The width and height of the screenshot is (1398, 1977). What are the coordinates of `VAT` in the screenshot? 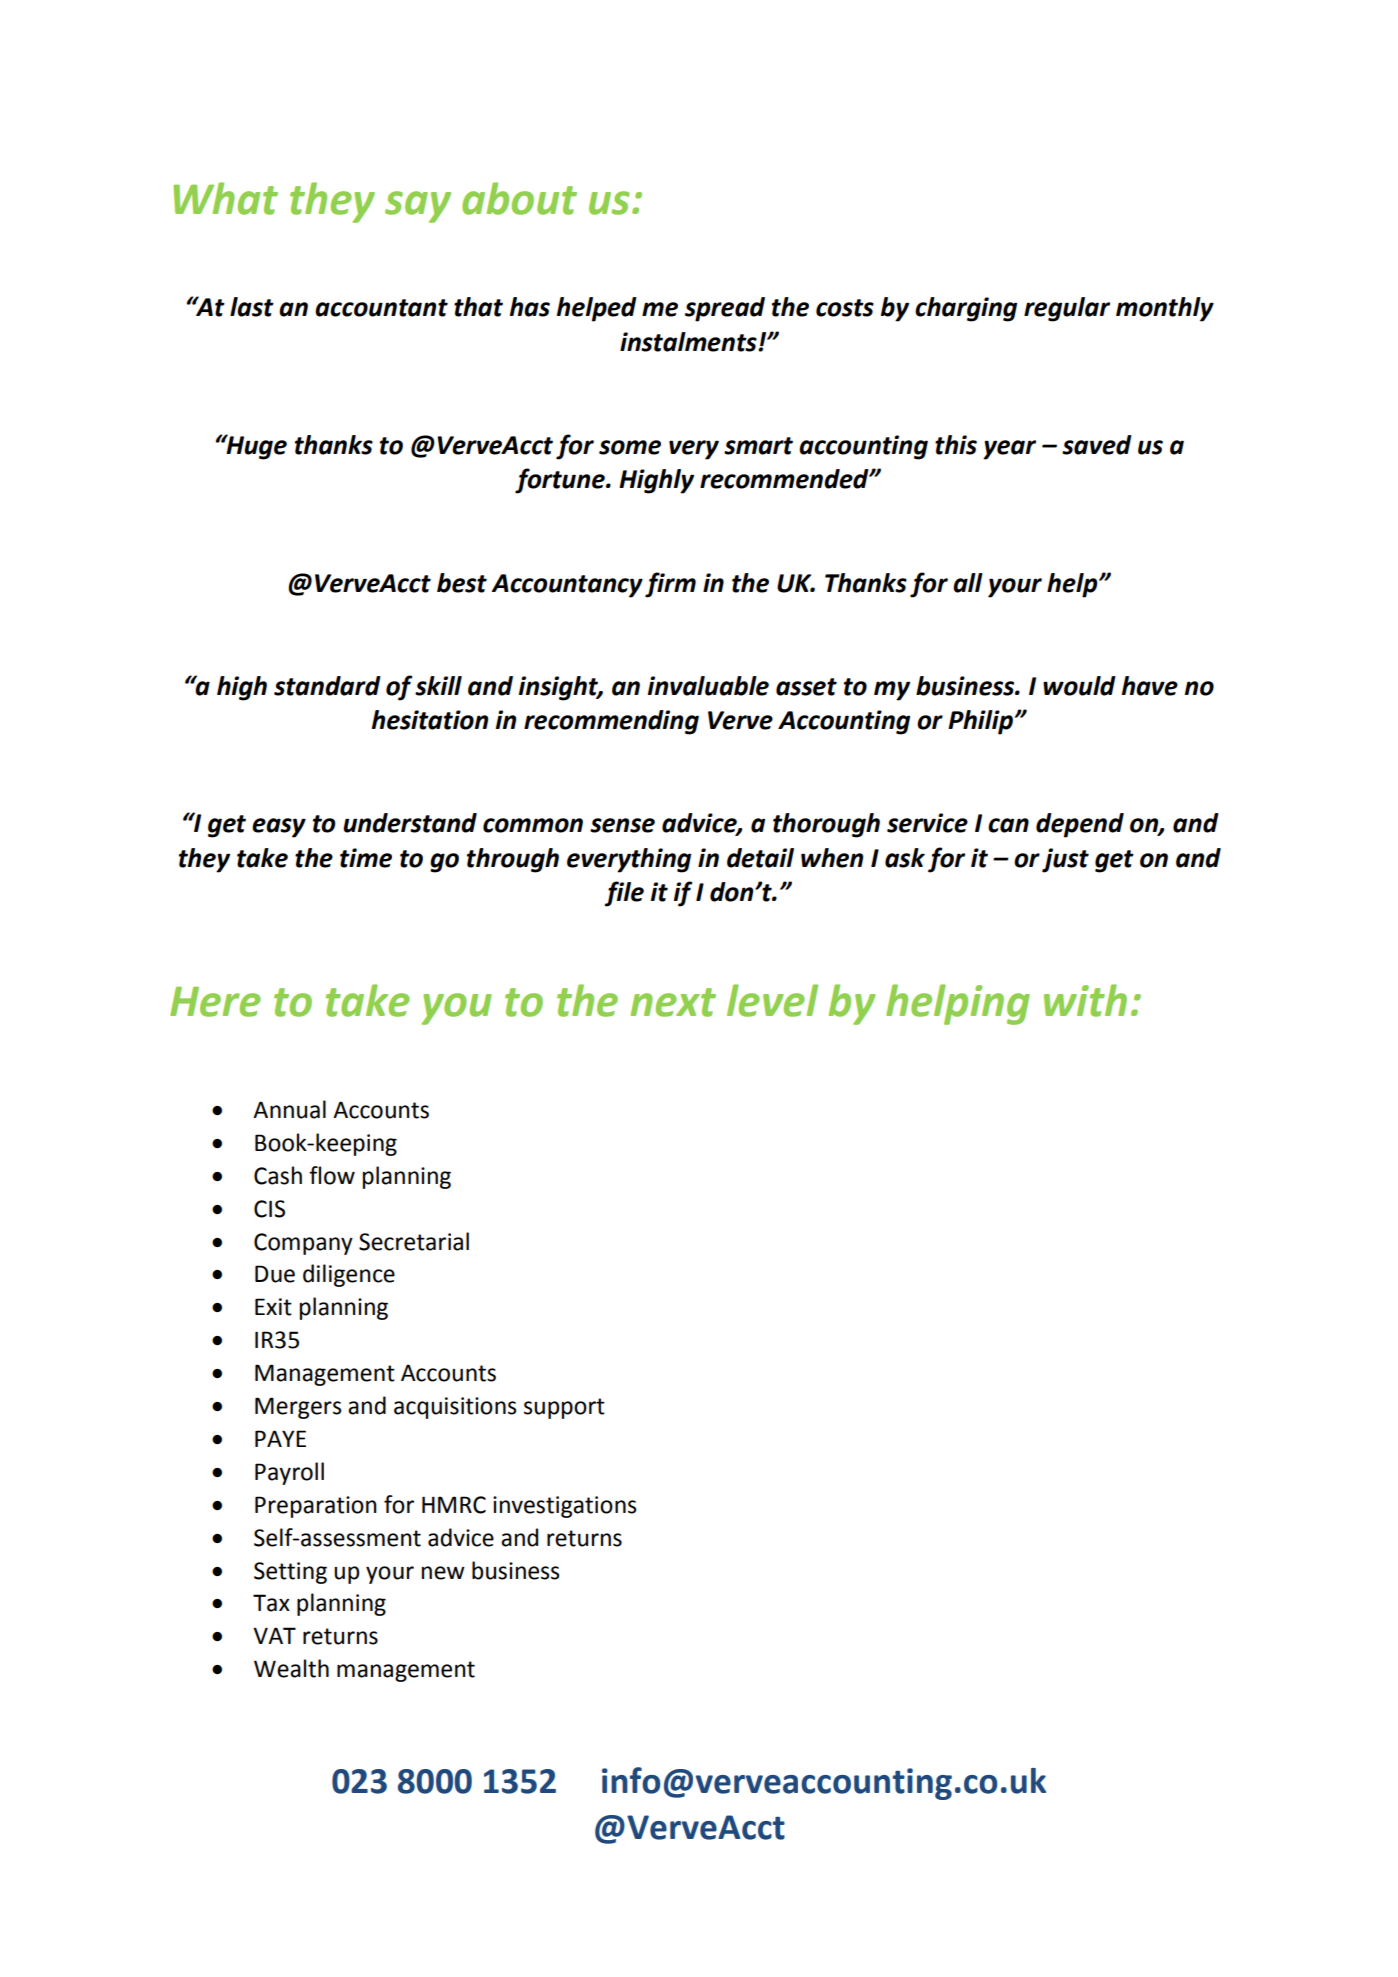 It's located at (274, 1635).
